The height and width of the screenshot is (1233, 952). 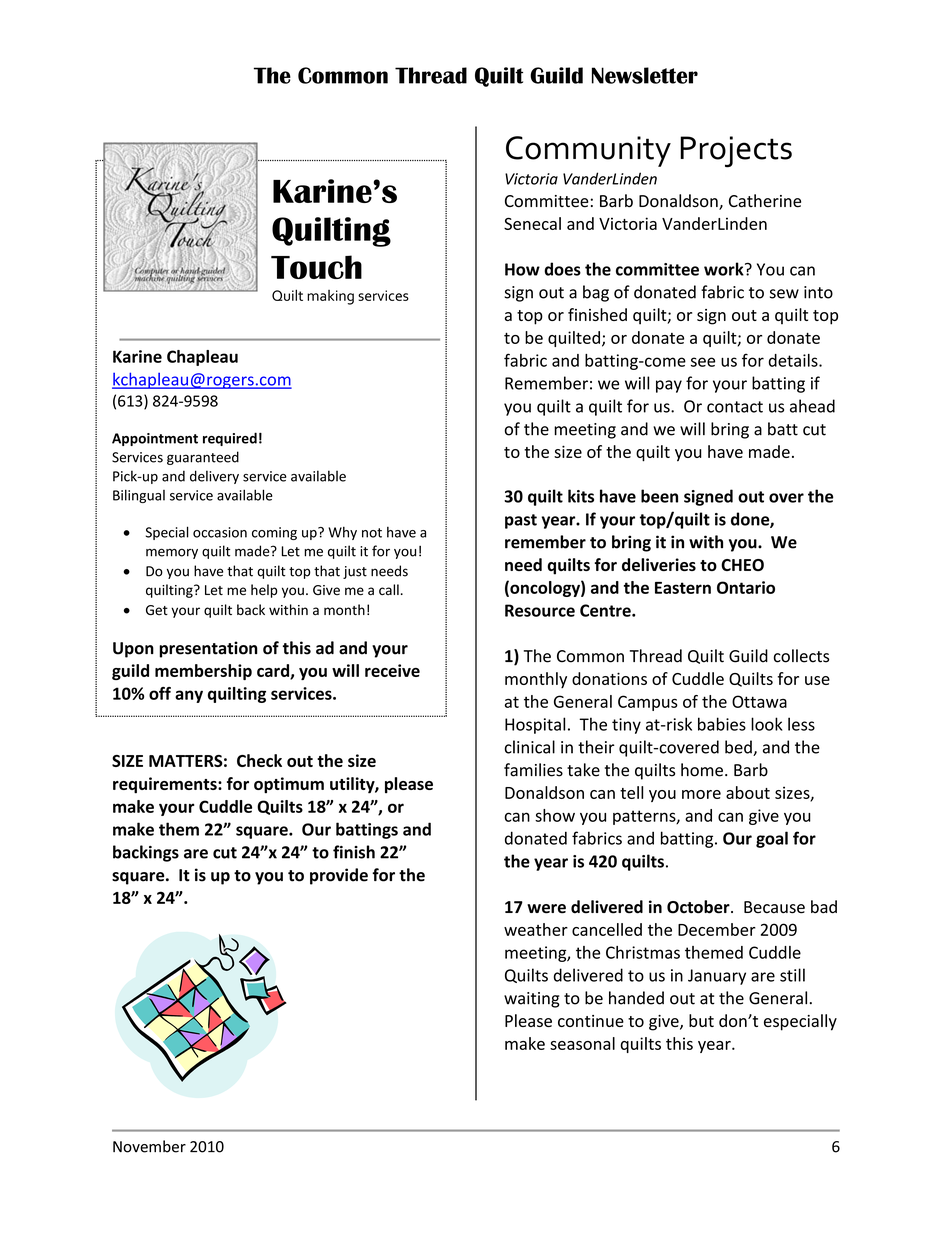 I want to click on were, so click(x=546, y=909).
